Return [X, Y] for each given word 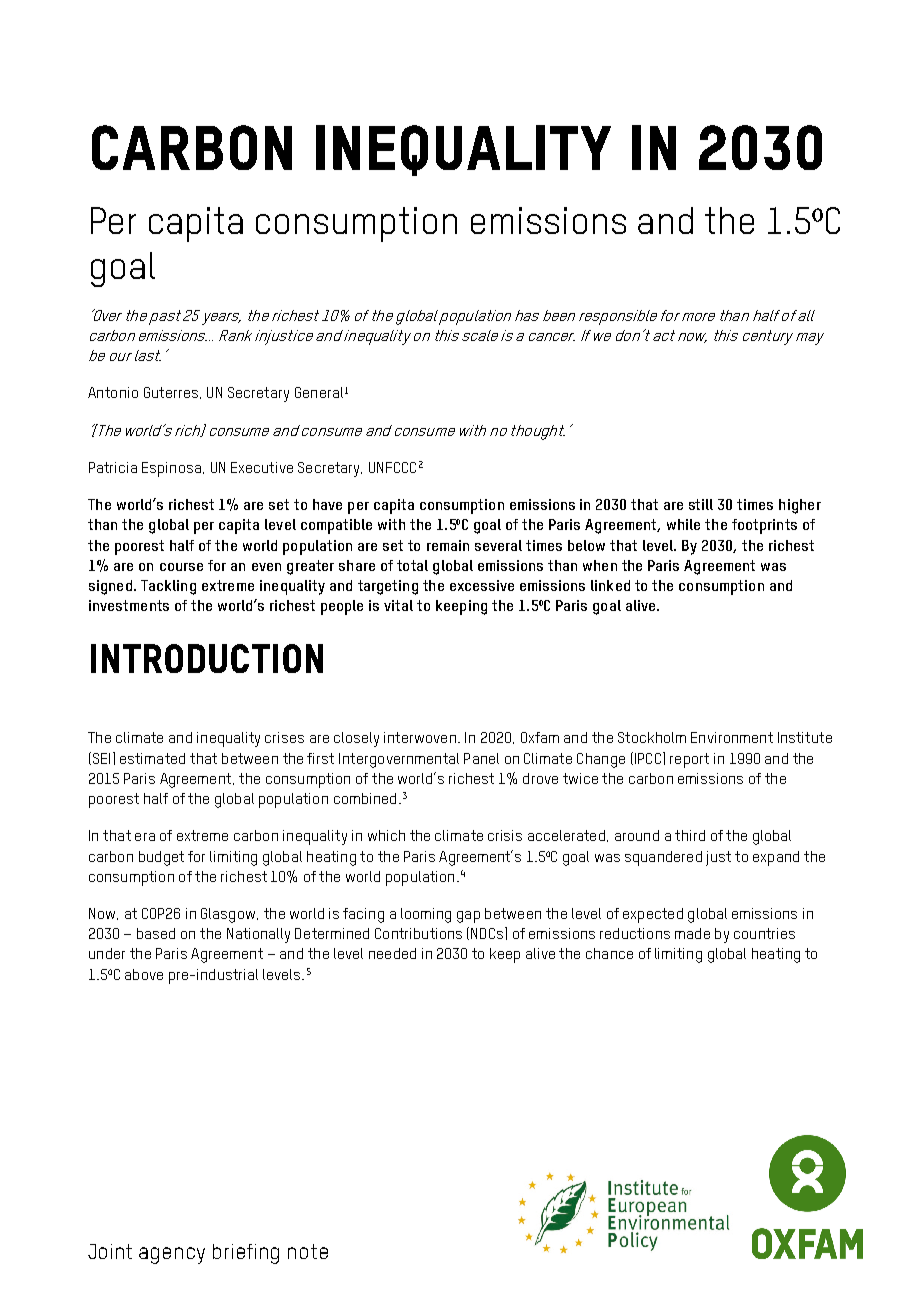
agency [172, 1255]
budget [161, 858]
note [308, 1251]
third [690, 835]
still [701, 504]
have [327, 504]
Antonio [113, 392]
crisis [505, 835]
